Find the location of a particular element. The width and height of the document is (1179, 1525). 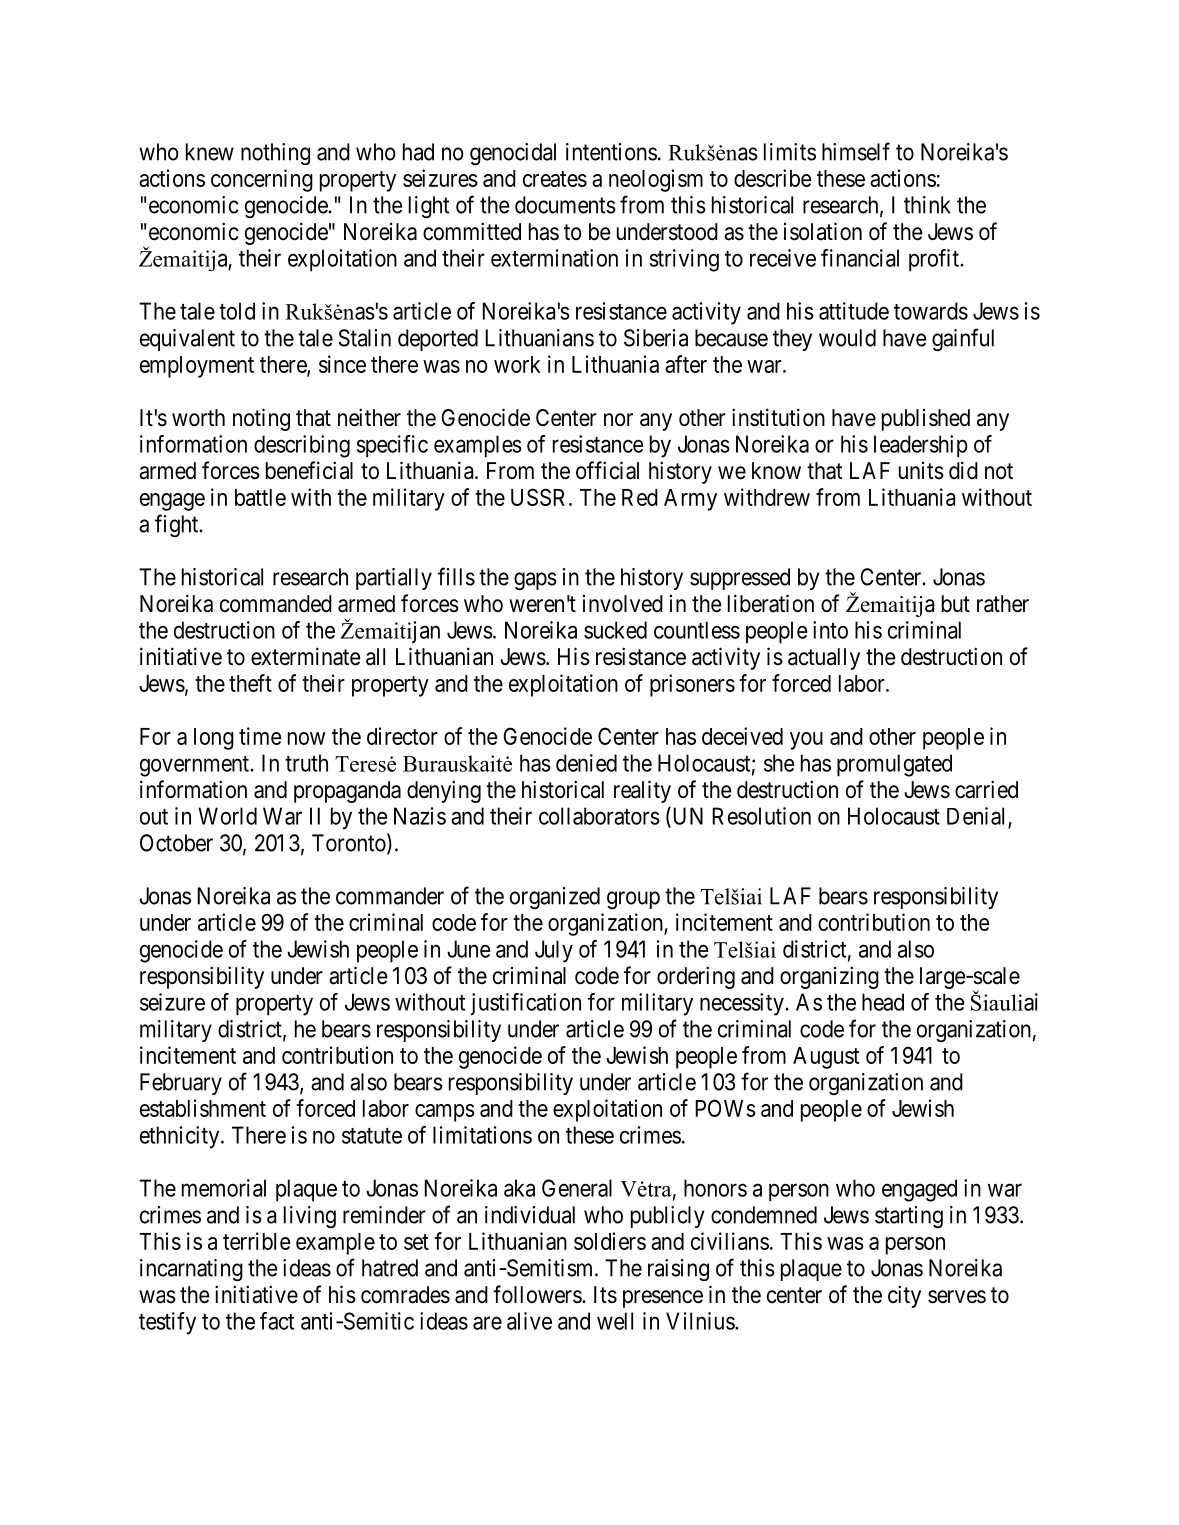

commander is located at coordinates (390, 896).
